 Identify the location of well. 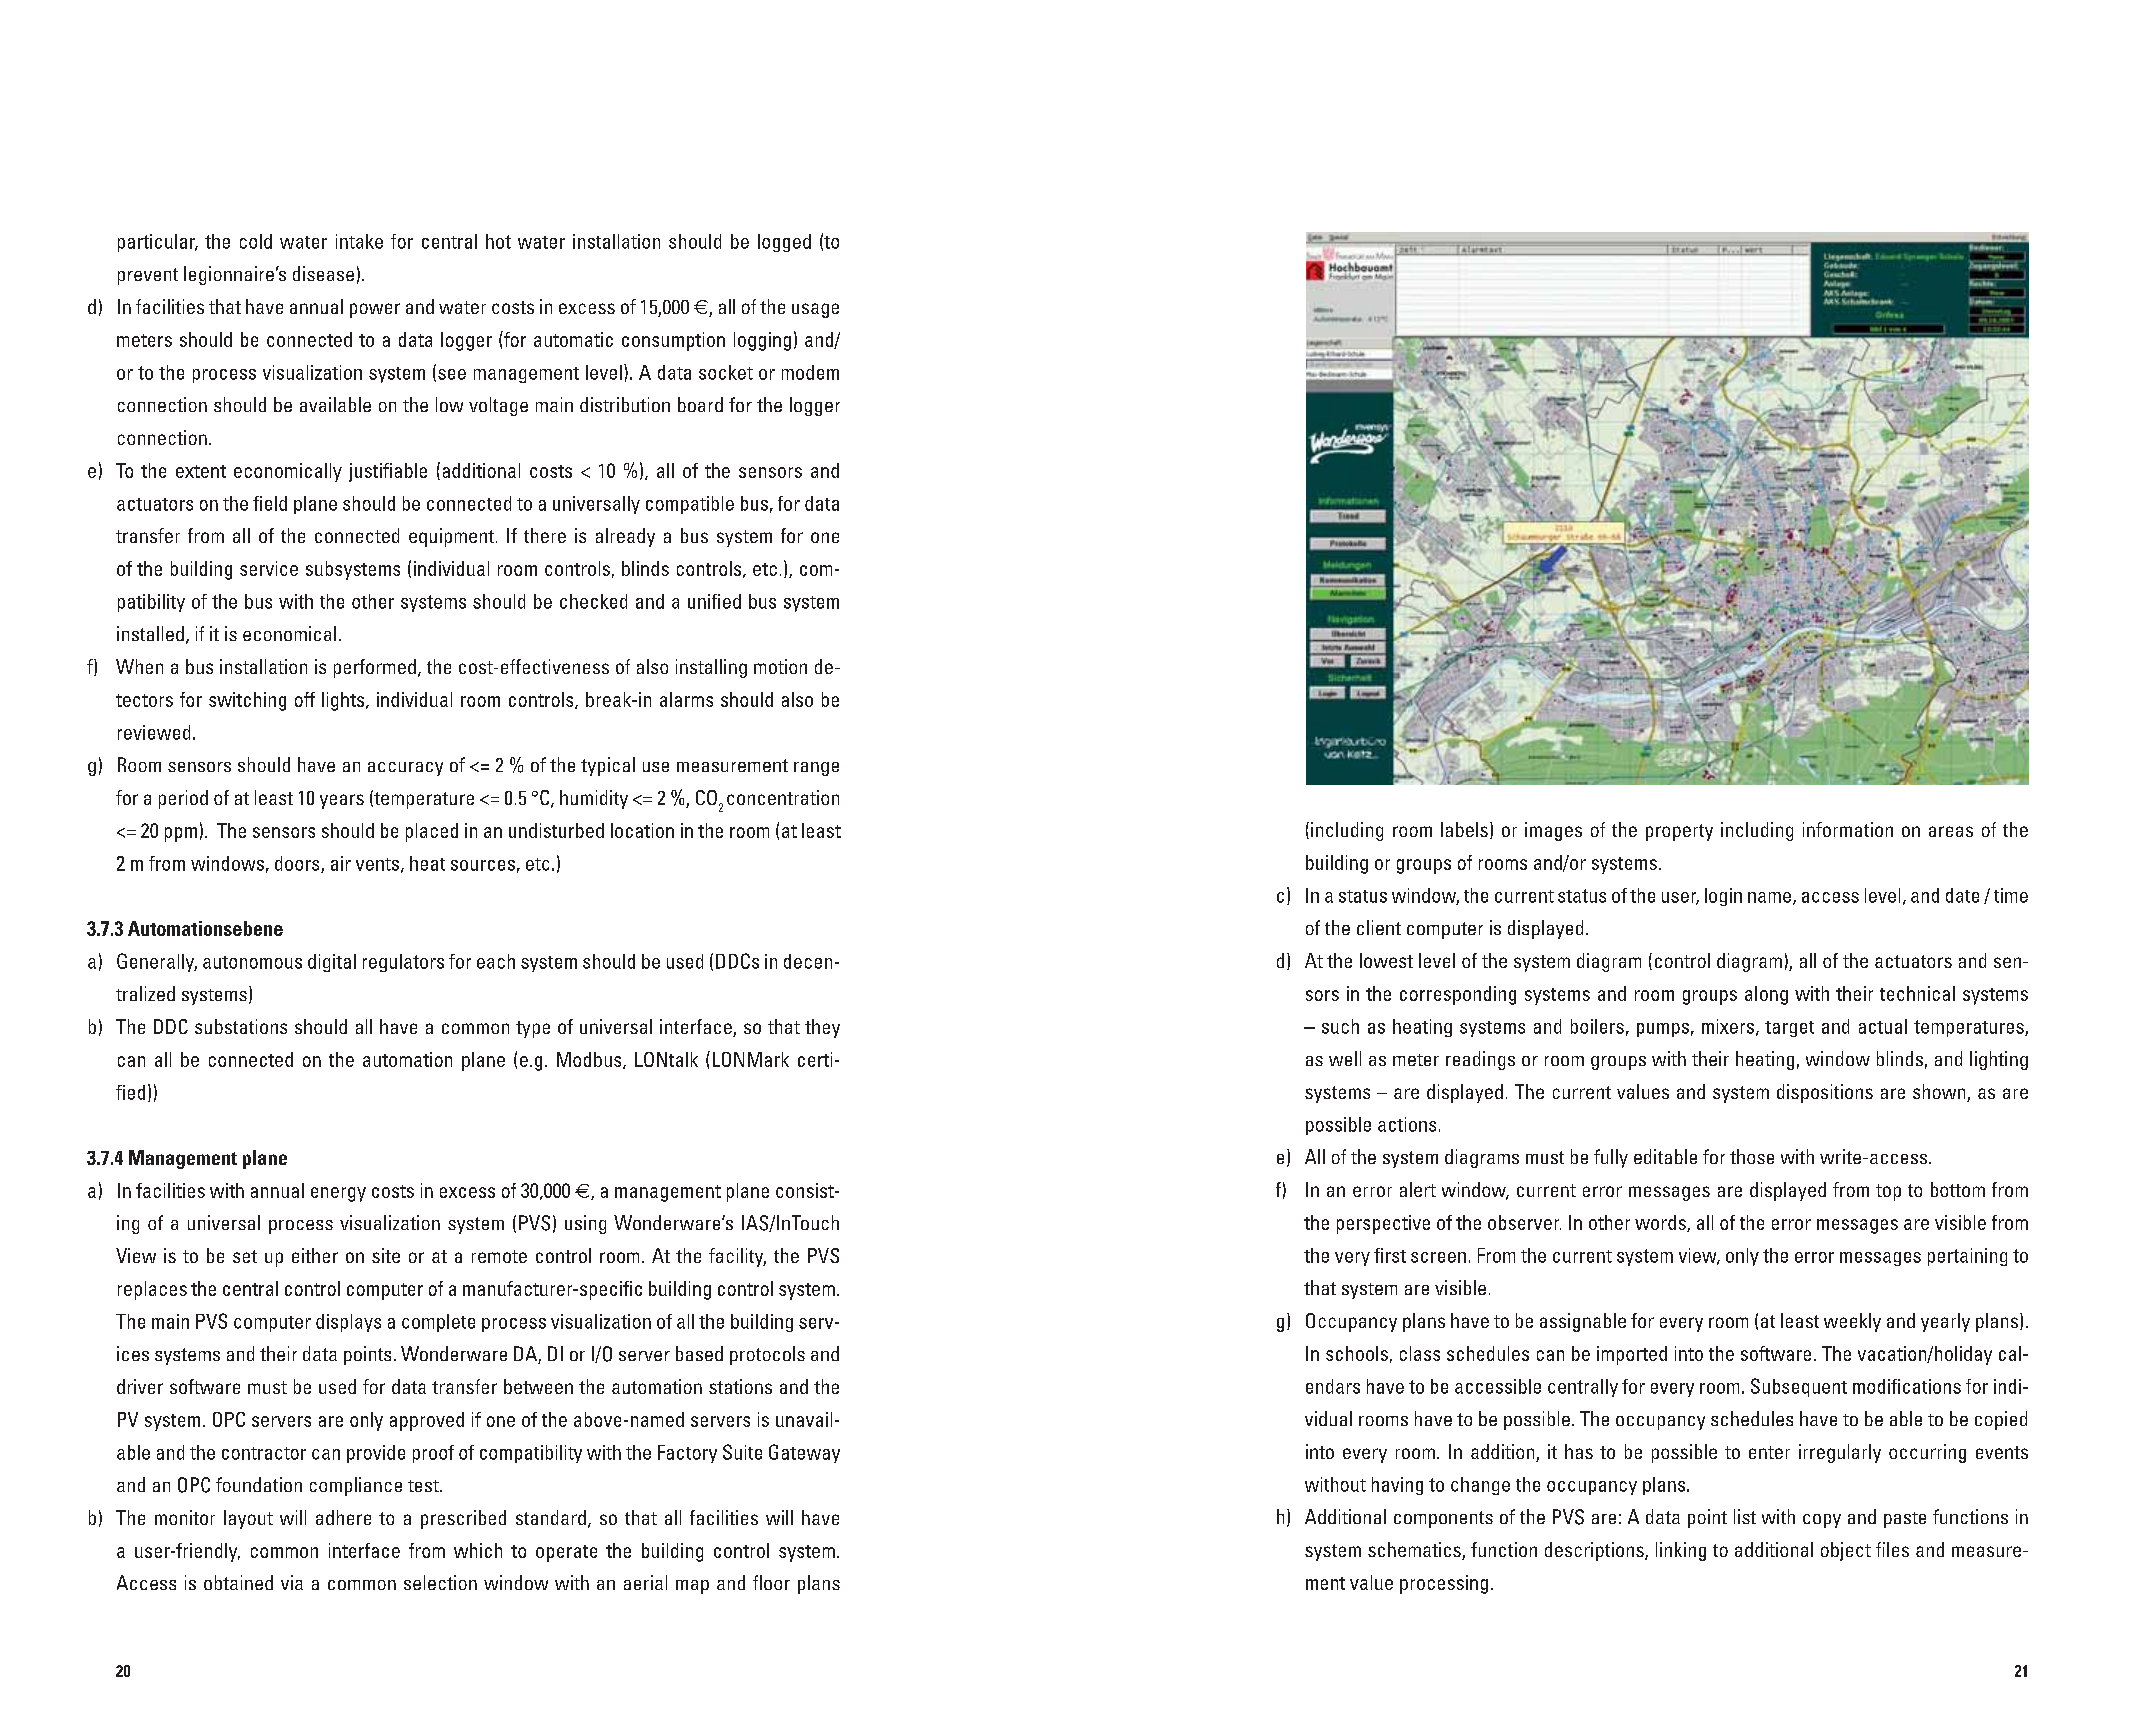
(1345, 1058).
